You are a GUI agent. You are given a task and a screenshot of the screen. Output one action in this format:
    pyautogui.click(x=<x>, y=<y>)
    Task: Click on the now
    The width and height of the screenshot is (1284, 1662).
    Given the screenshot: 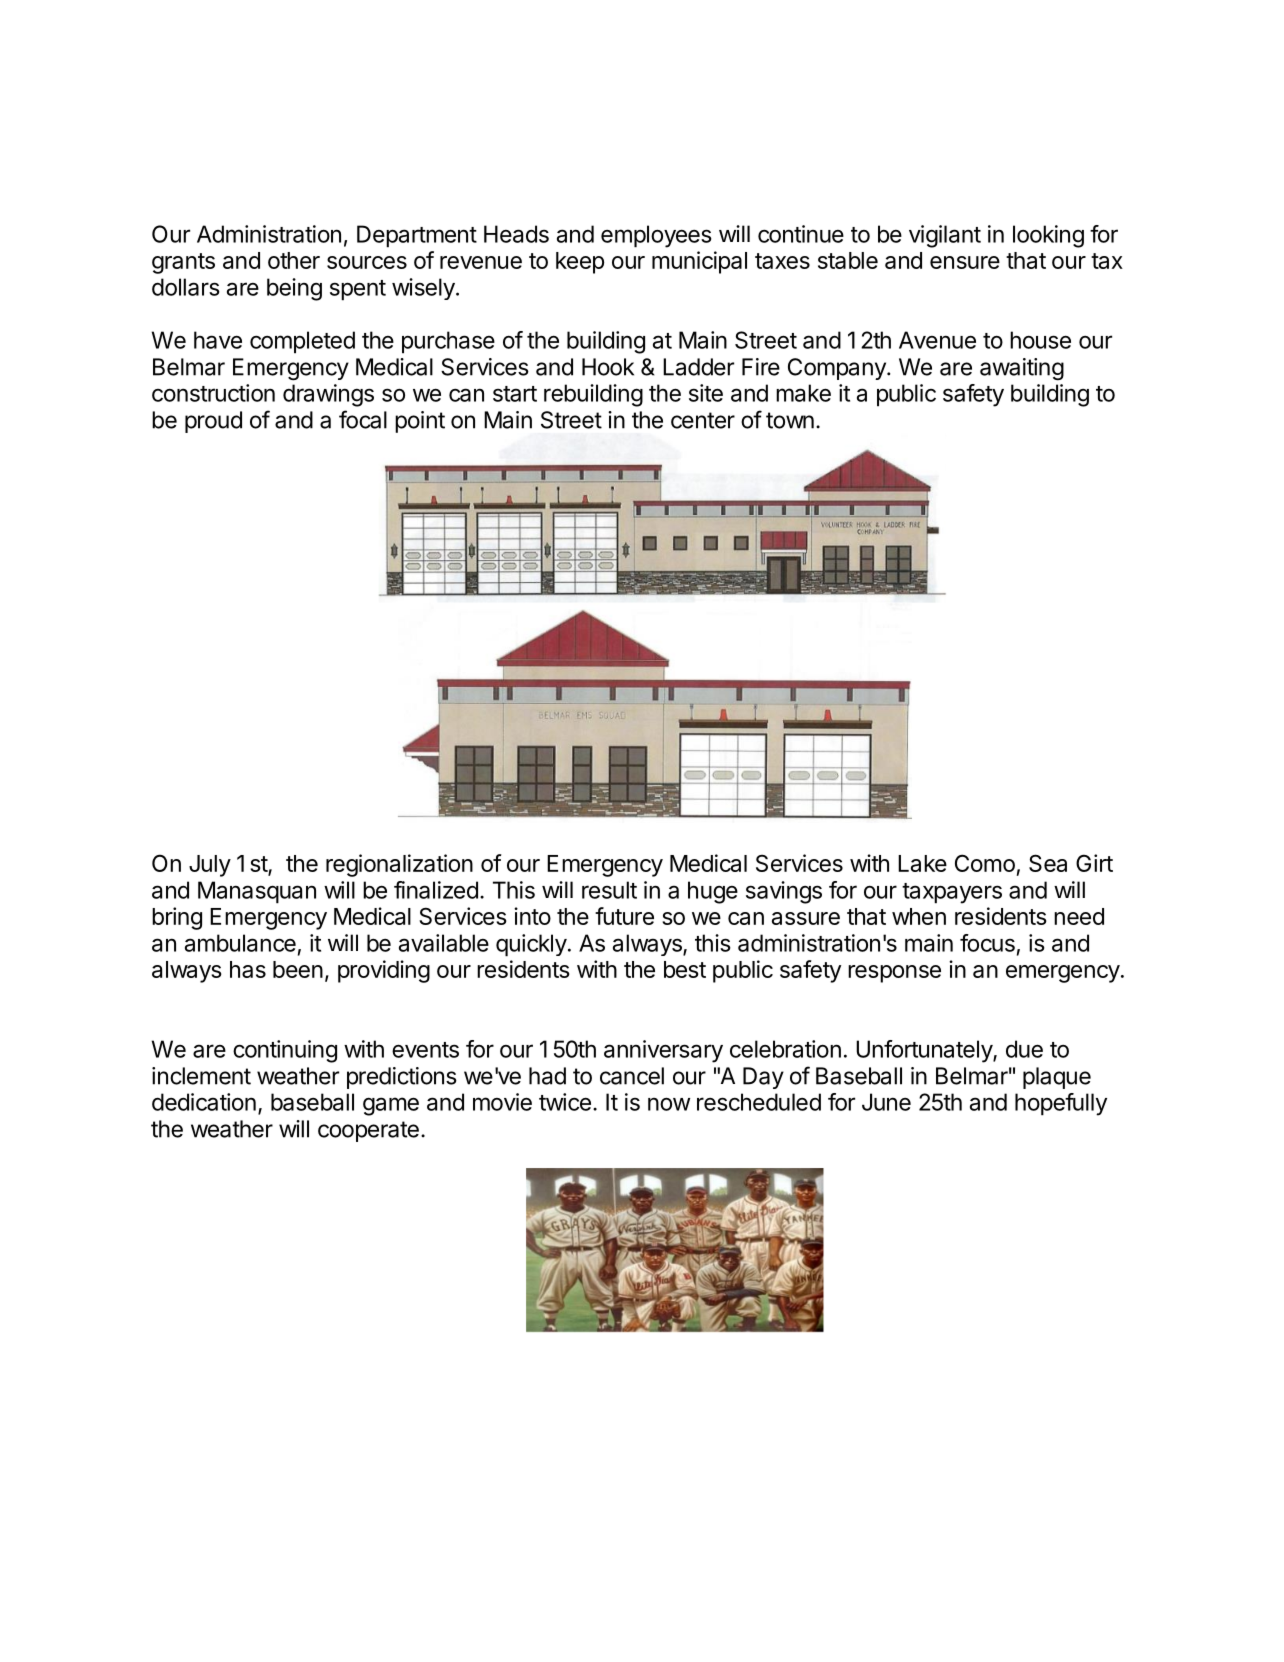 What is the action you would take?
    pyautogui.click(x=669, y=1104)
